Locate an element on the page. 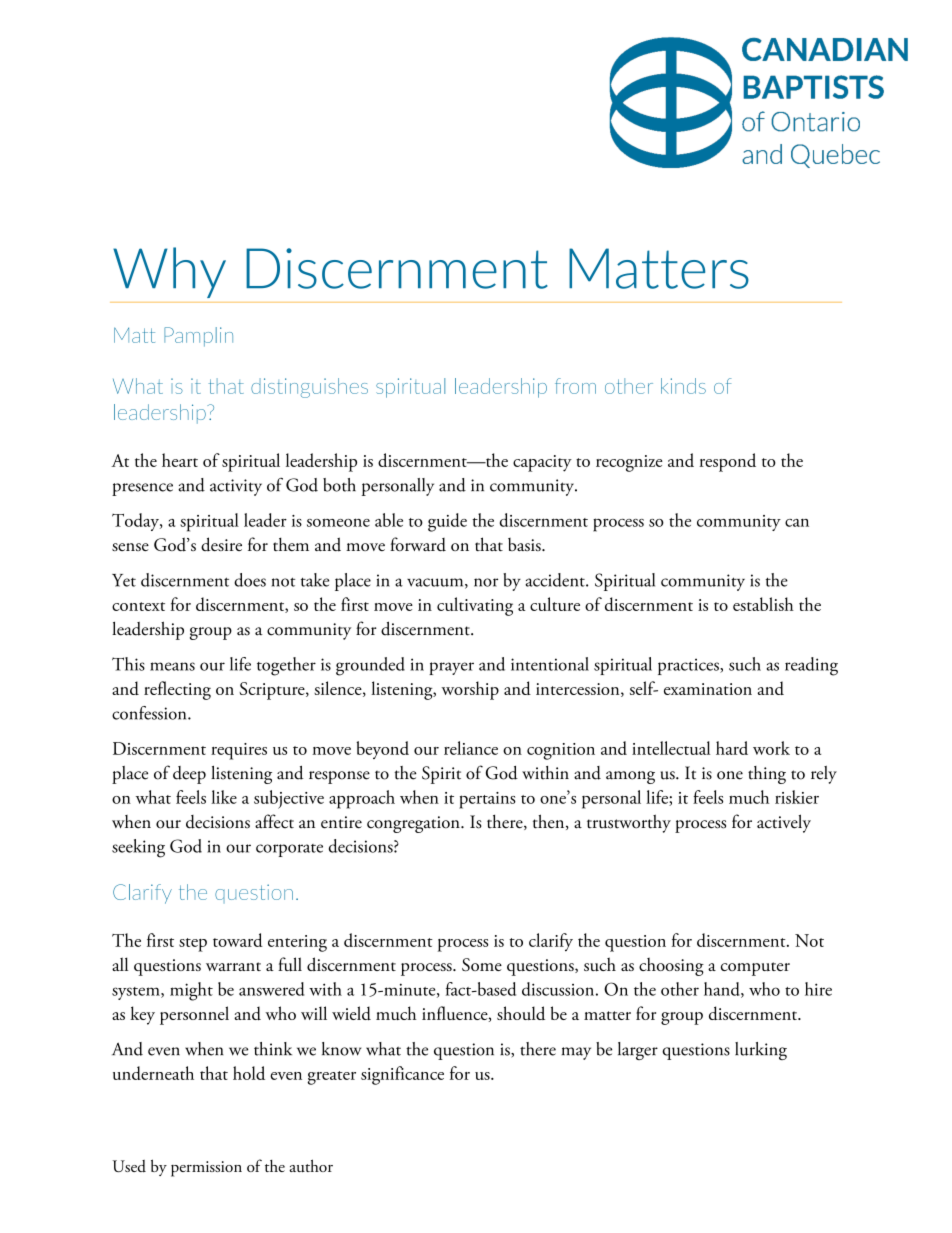 Image resolution: width=952 pixels, height=1233 pixels. Why is located at coordinates (169, 272).
